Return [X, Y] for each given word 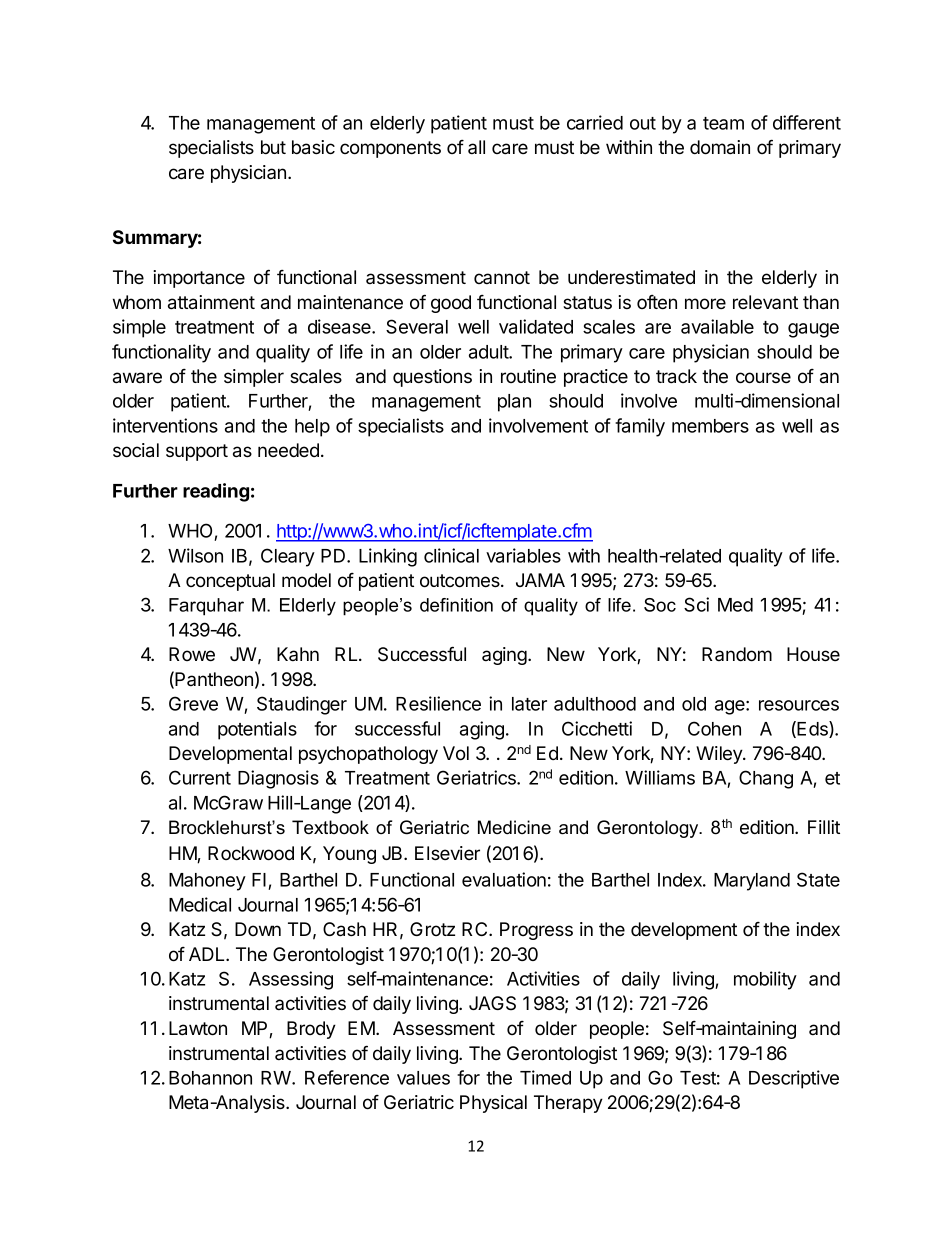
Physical [493, 1104]
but [273, 147]
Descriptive [794, 1079]
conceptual [230, 582]
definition [456, 605]
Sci [696, 604]
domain [720, 147]
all [476, 147]
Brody [311, 1030]
